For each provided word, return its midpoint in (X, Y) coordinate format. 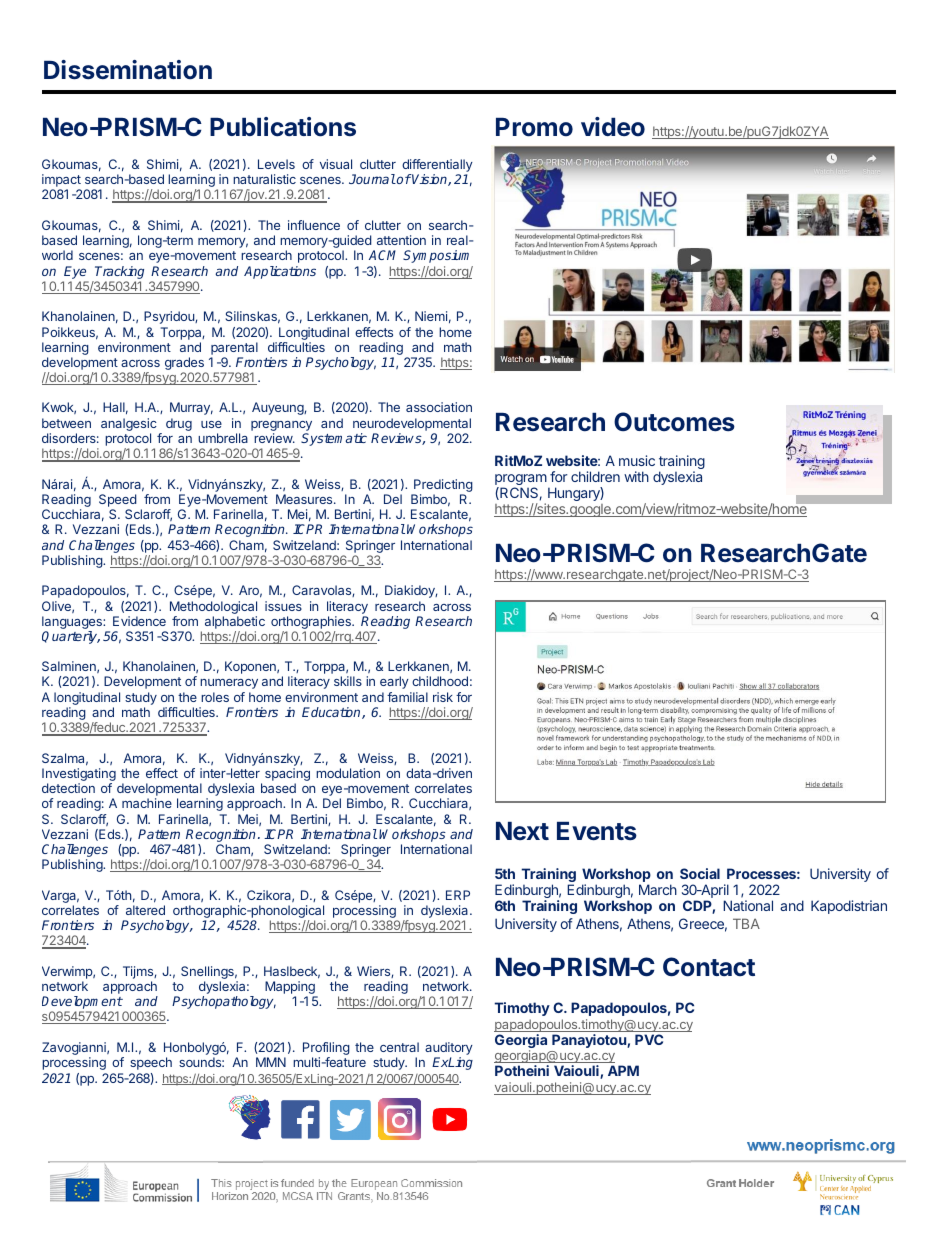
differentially (437, 167)
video (613, 127)
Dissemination (128, 70)
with (636, 476)
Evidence (139, 621)
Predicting (442, 487)
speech (151, 1063)
